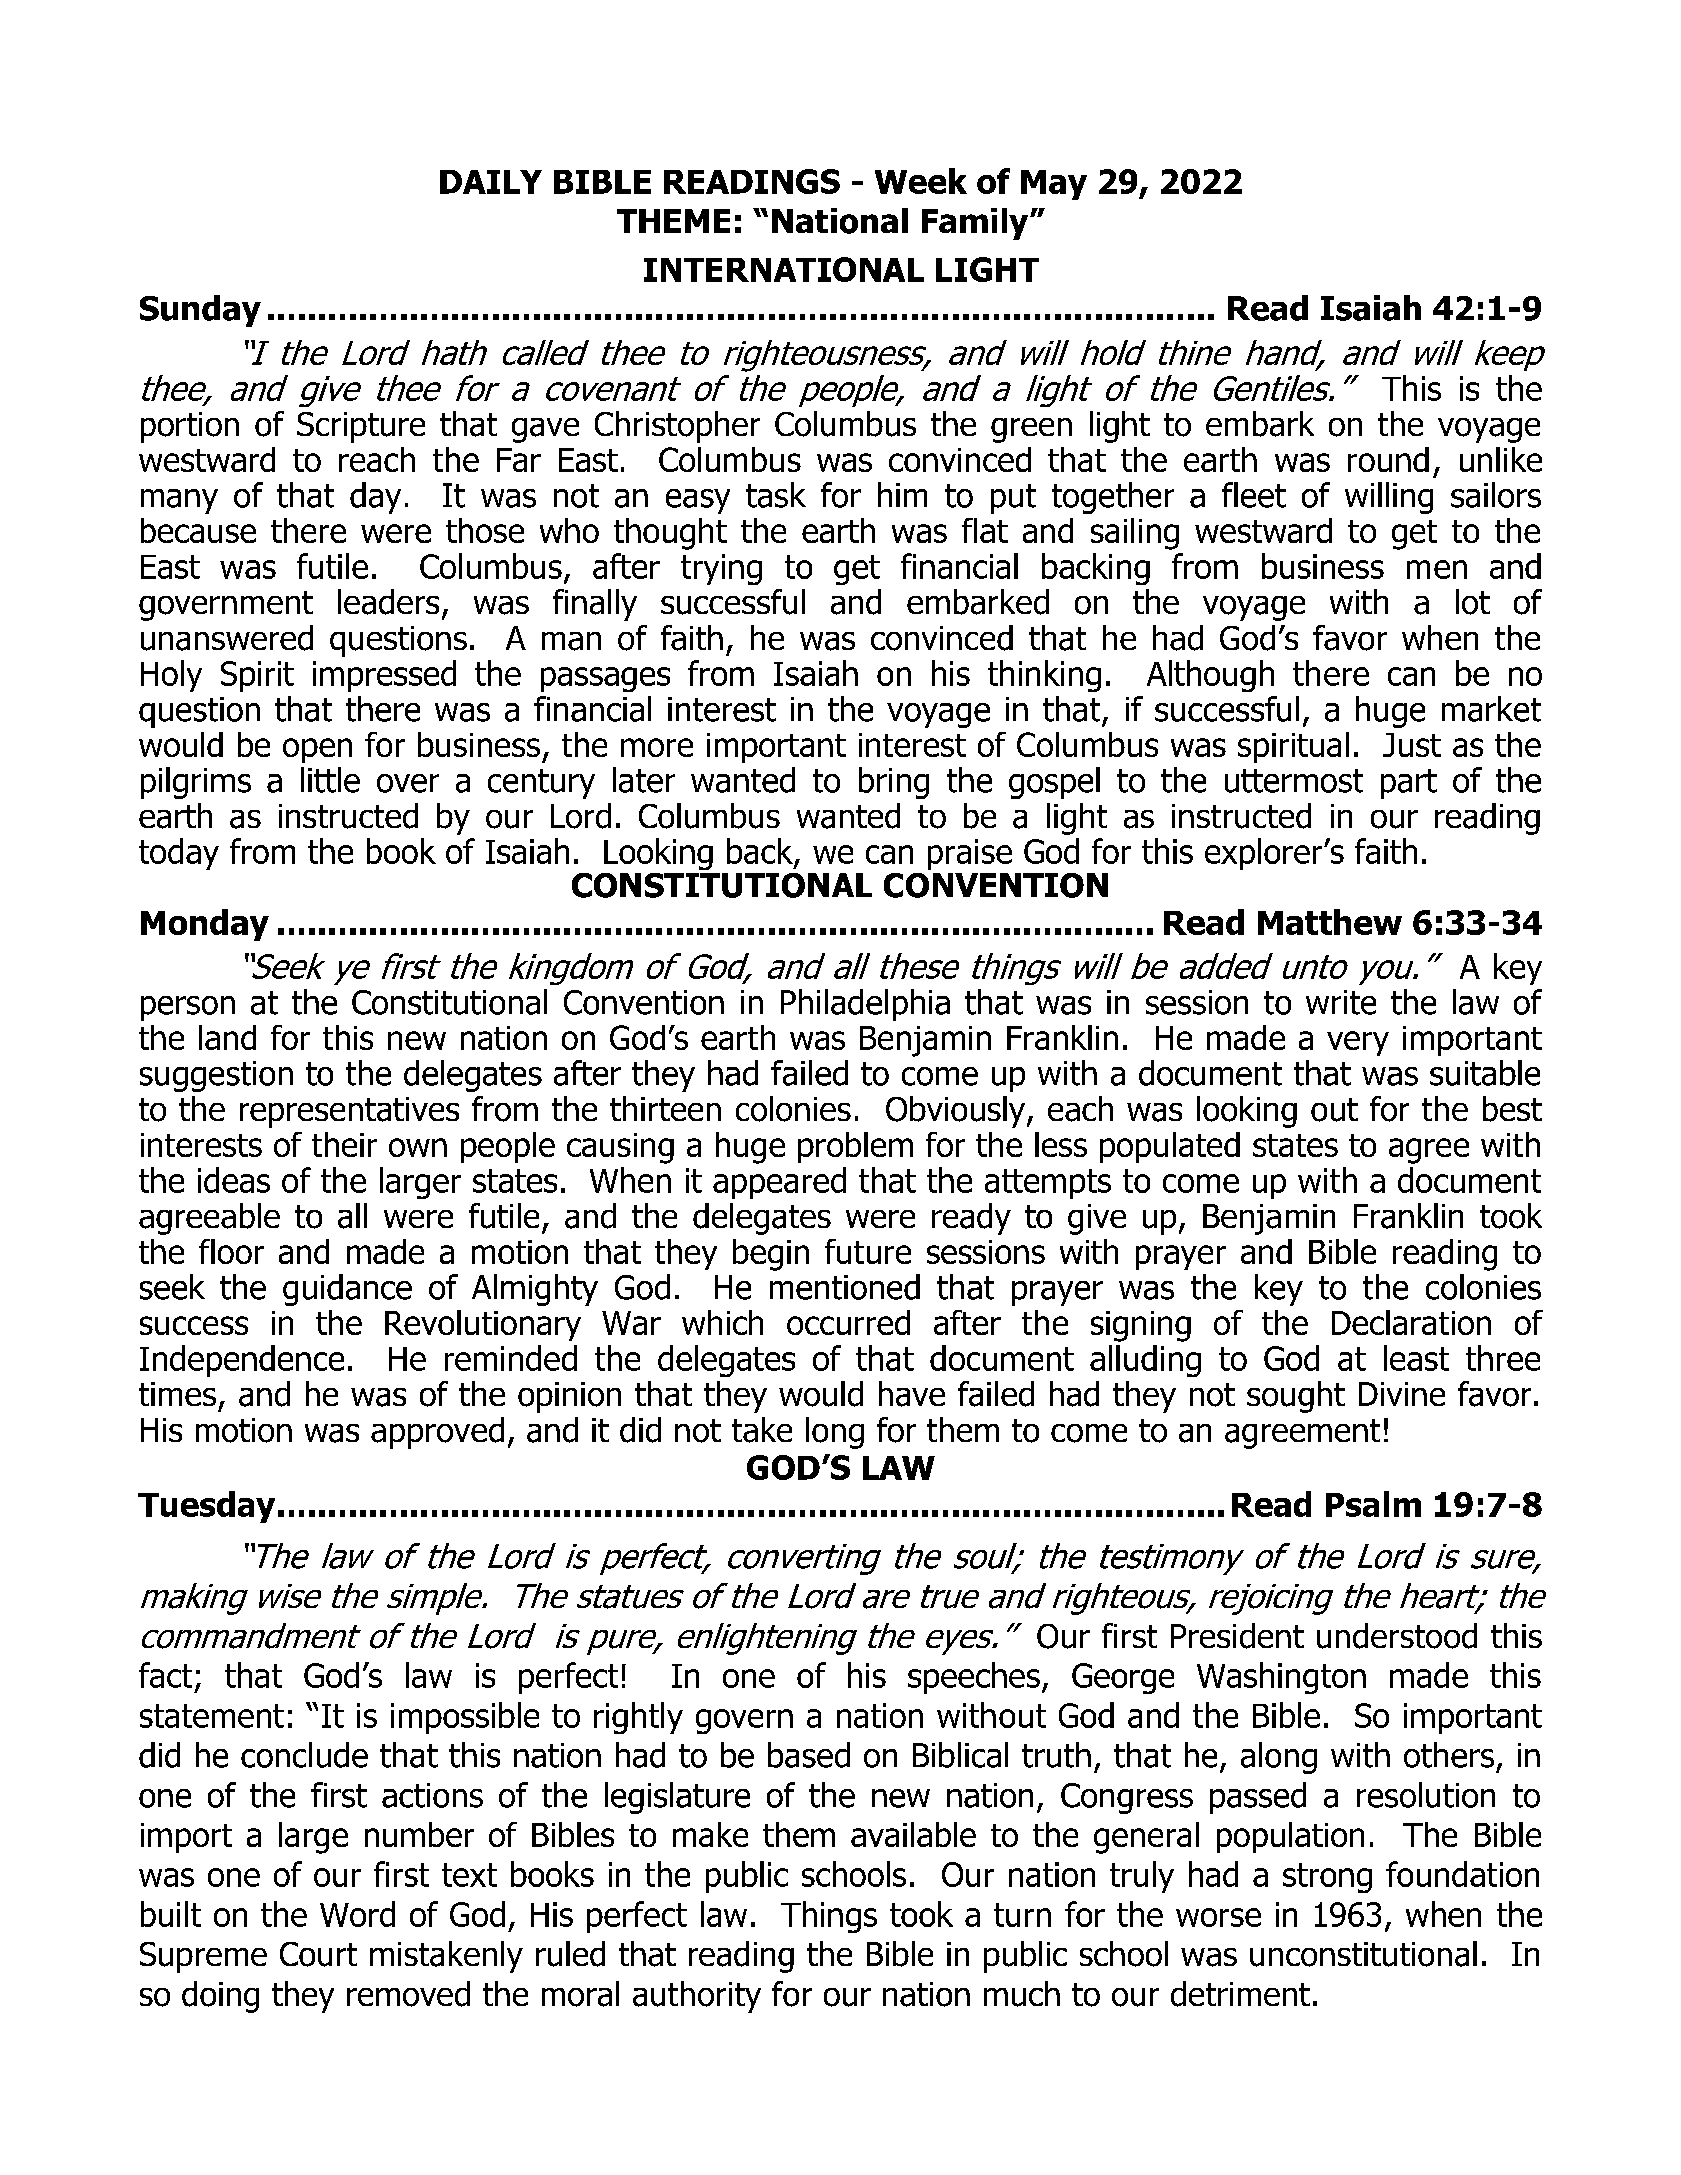 Image resolution: width=1681 pixels, height=2175 pixels. What do you see at coordinates (1358, 1043) in the screenshot?
I see `very` at bounding box center [1358, 1043].
